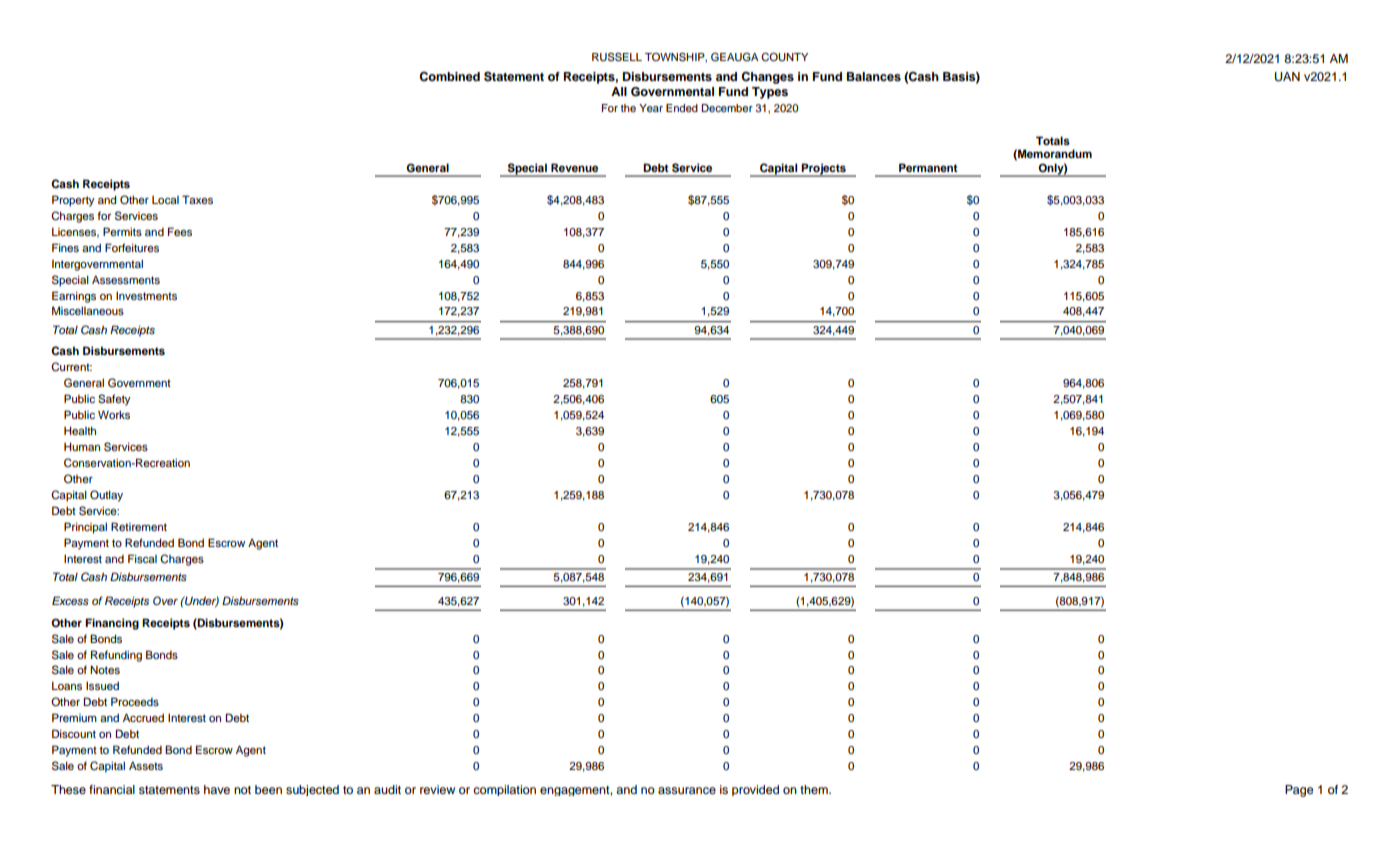 The image size is (1400, 850). Describe the element at coordinates (142, 558) in the screenshot. I see `Fiscal` at that location.
